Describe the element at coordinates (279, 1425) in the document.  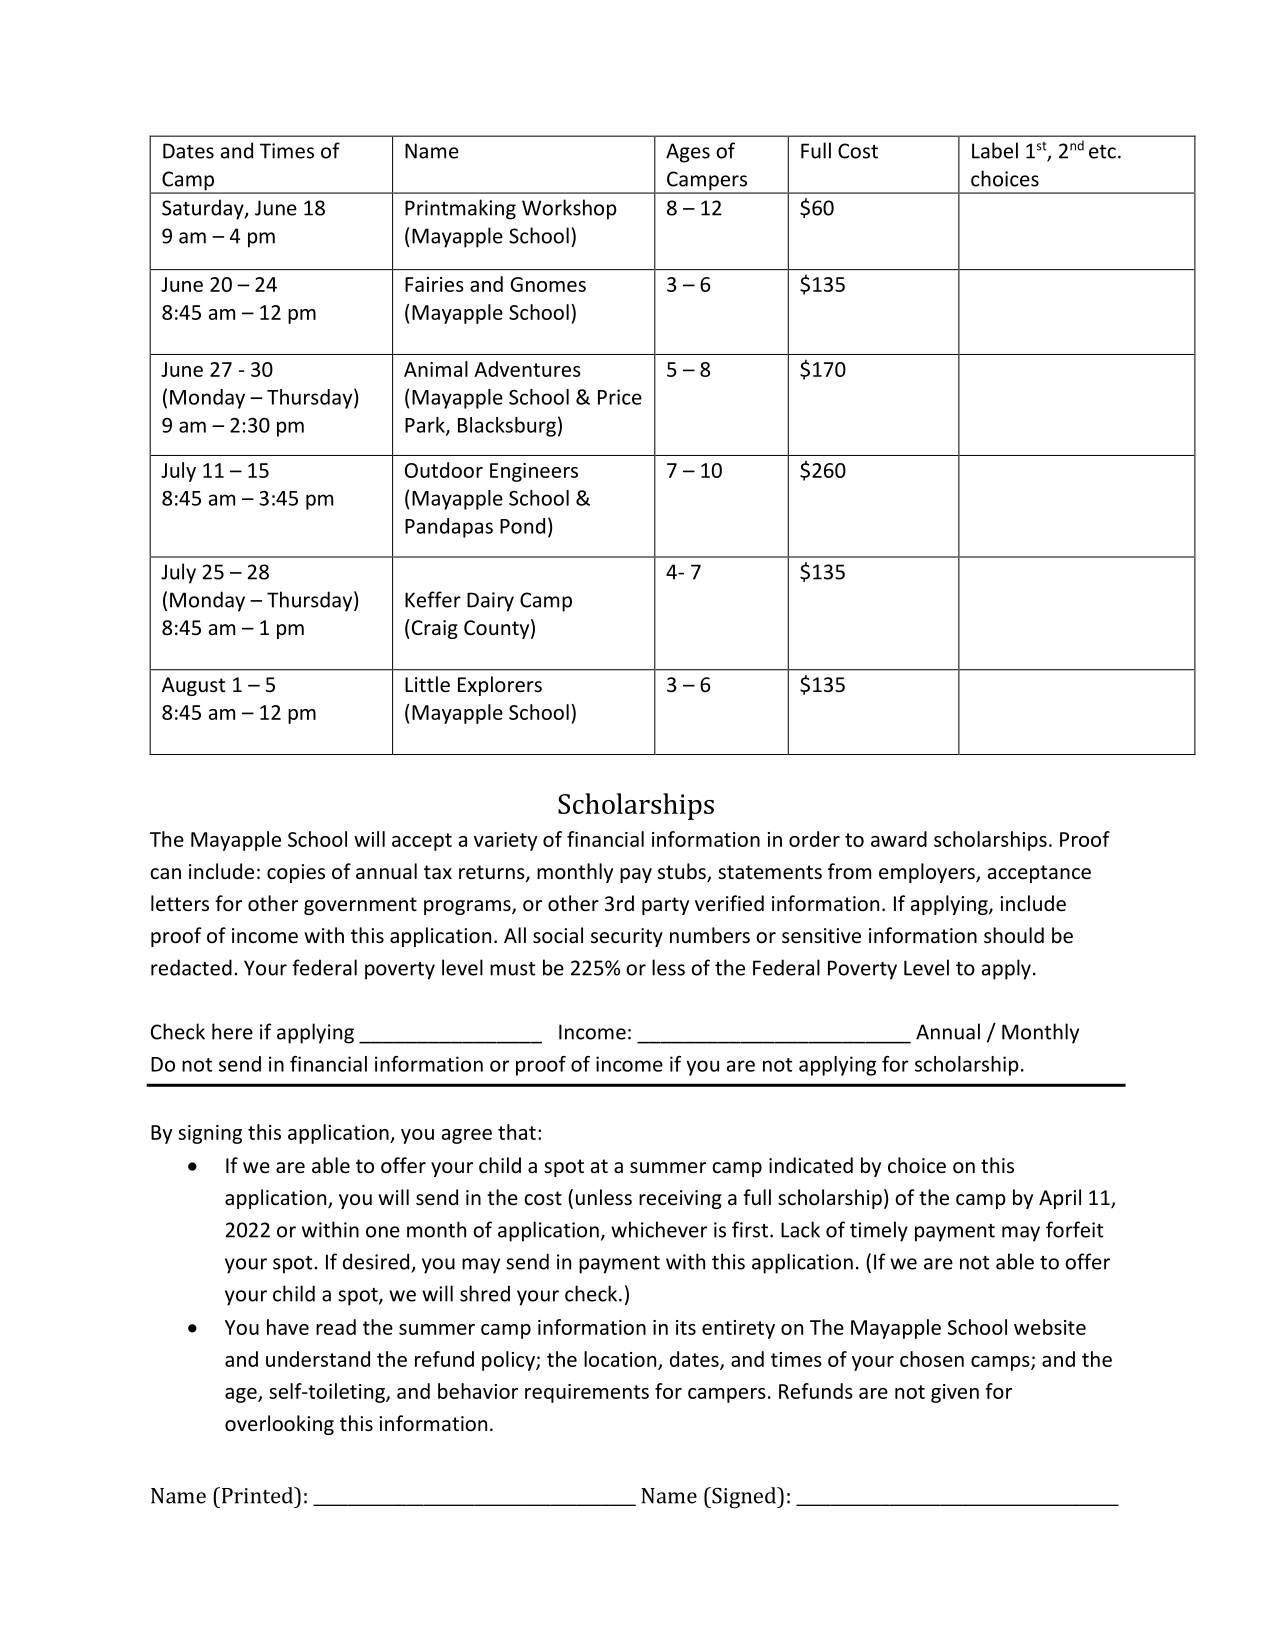
I see `overlooking` at that location.
